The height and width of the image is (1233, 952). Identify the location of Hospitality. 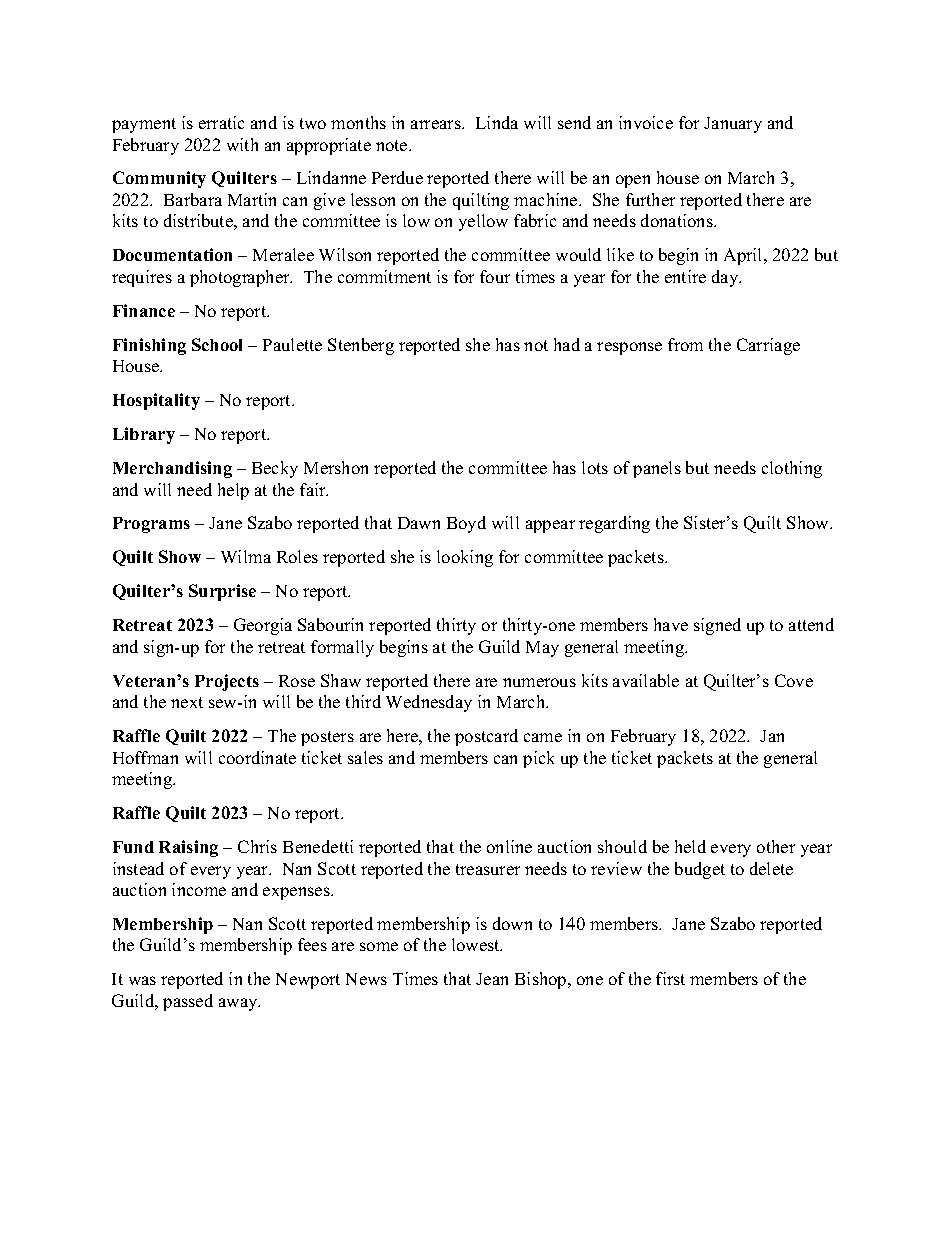
(156, 401).
